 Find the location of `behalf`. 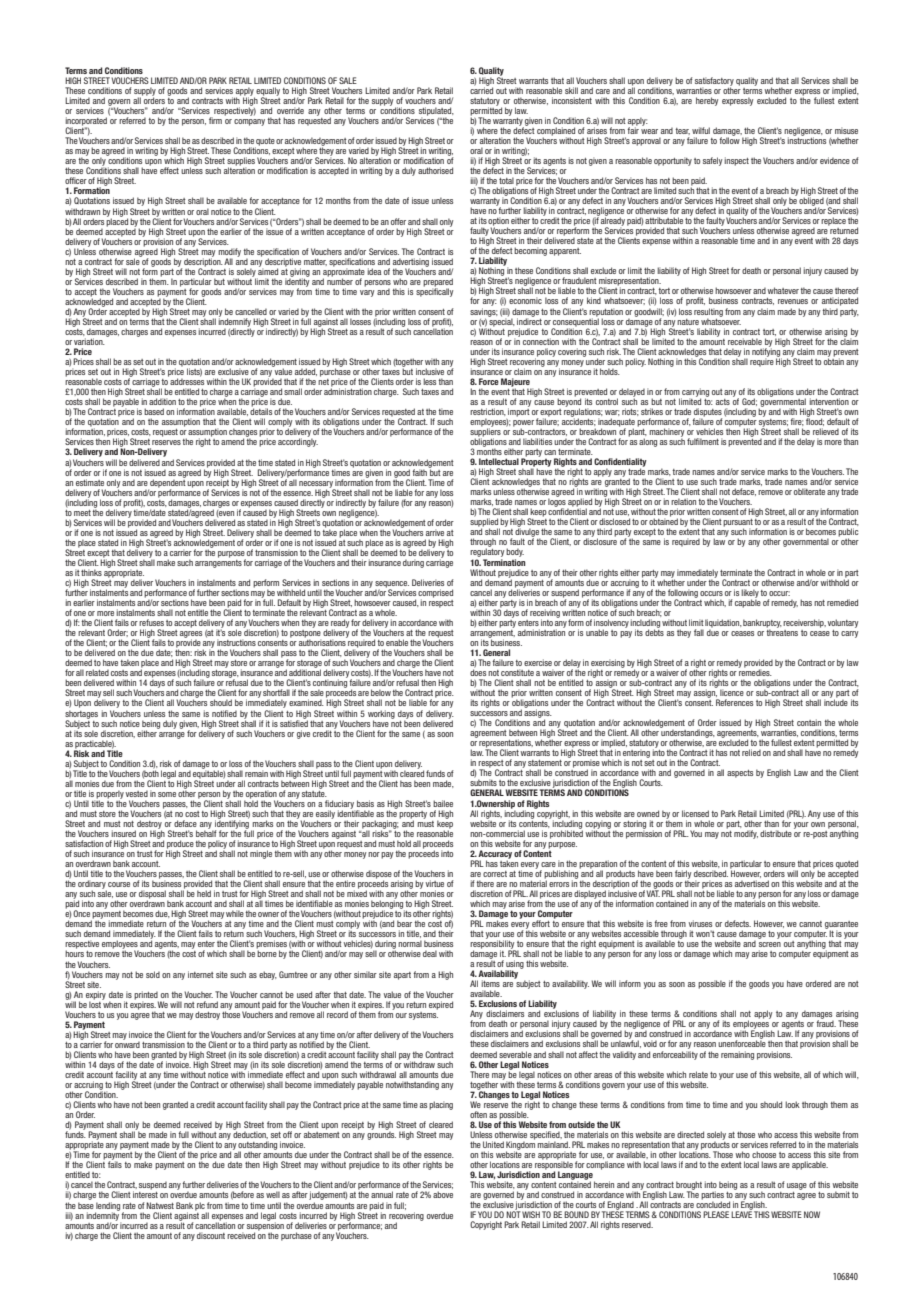

behalf is located at coordinates (206, 832).
